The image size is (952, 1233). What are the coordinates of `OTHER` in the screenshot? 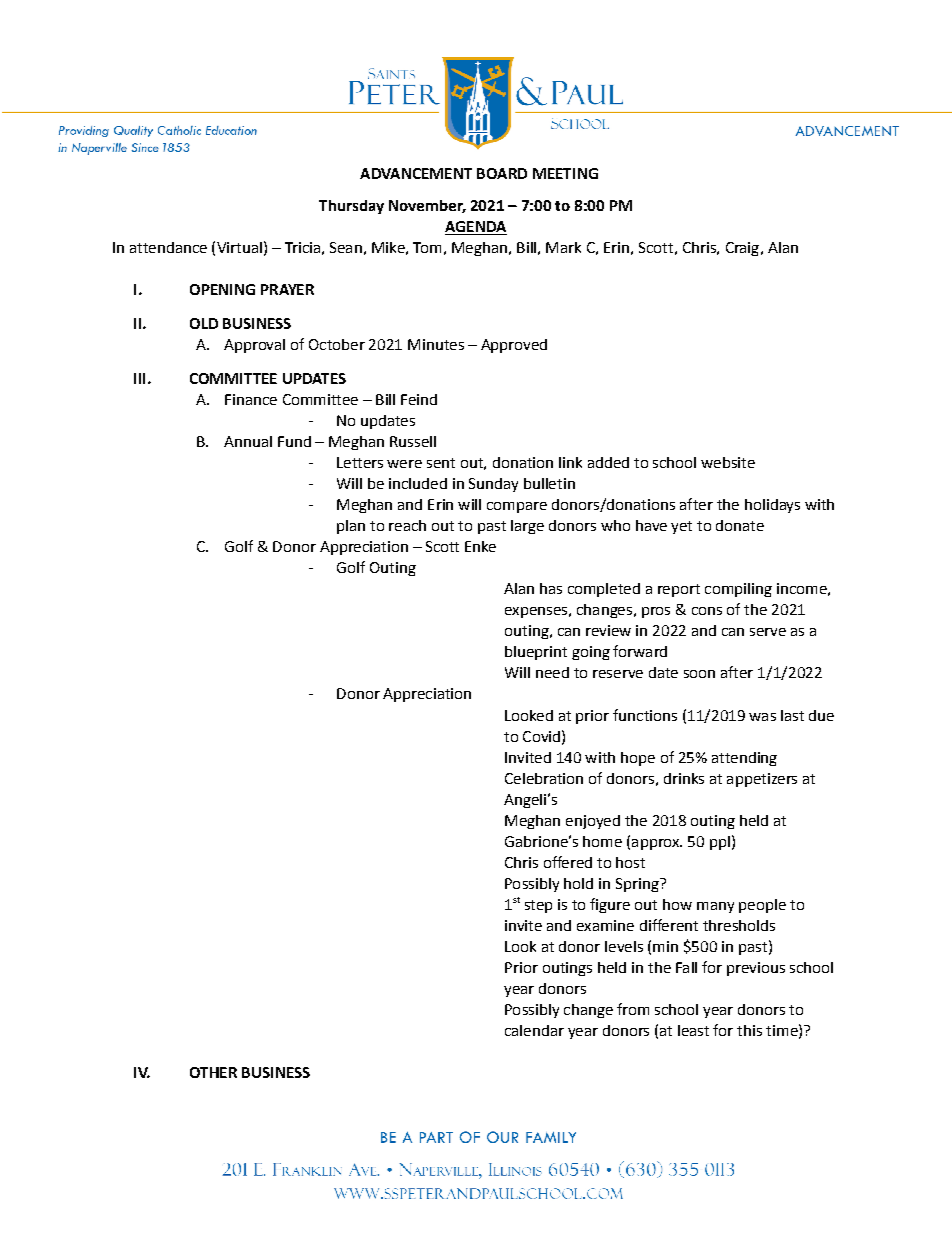 It's located at (213, 1072).
